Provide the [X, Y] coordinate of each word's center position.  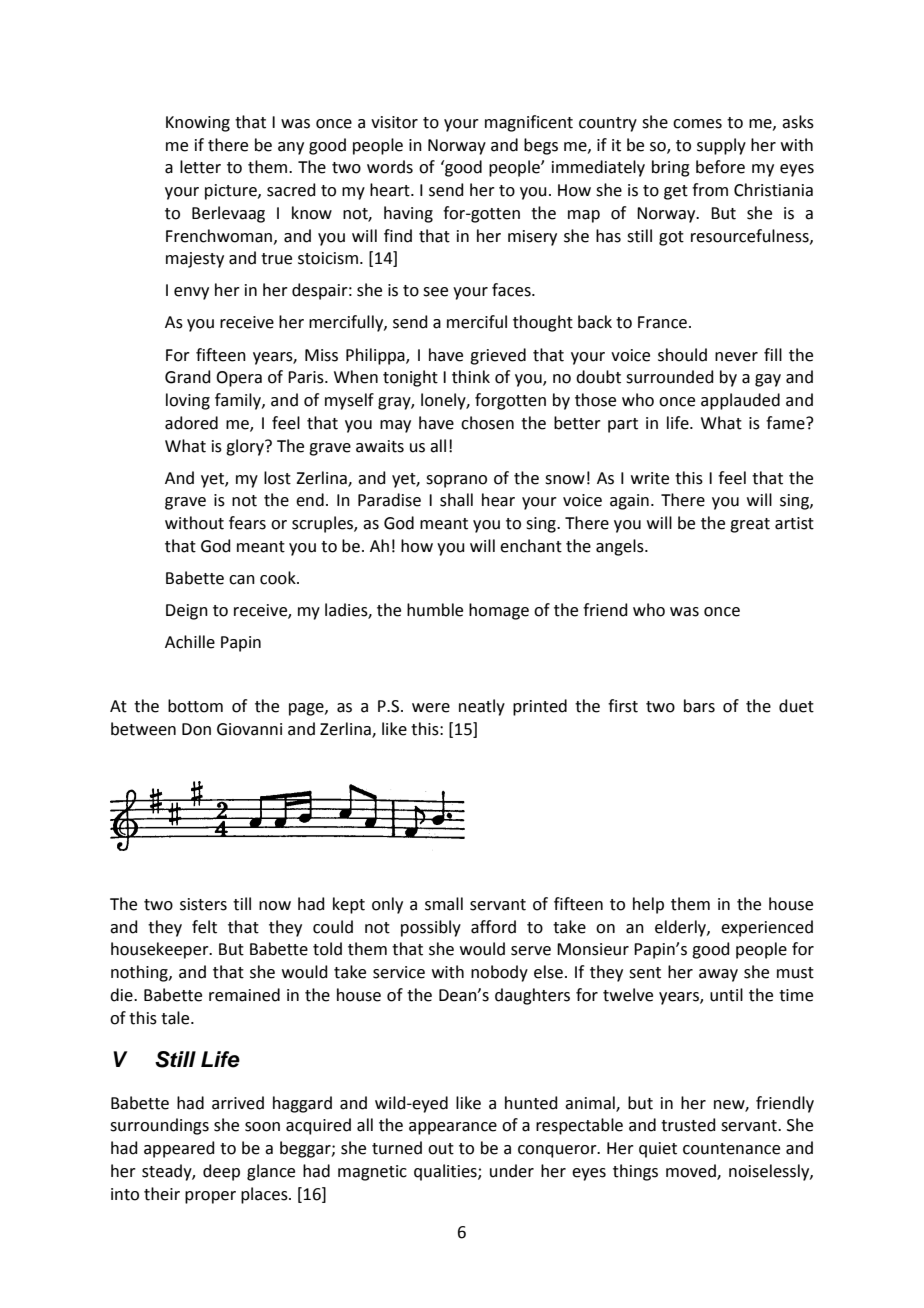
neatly [482, 707]
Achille [190, 642]
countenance [731, 1149]
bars [699, 706]
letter [200, 167]
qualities [446, 1172]
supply [721, 146]
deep [221, 1172]
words [390, 167]
